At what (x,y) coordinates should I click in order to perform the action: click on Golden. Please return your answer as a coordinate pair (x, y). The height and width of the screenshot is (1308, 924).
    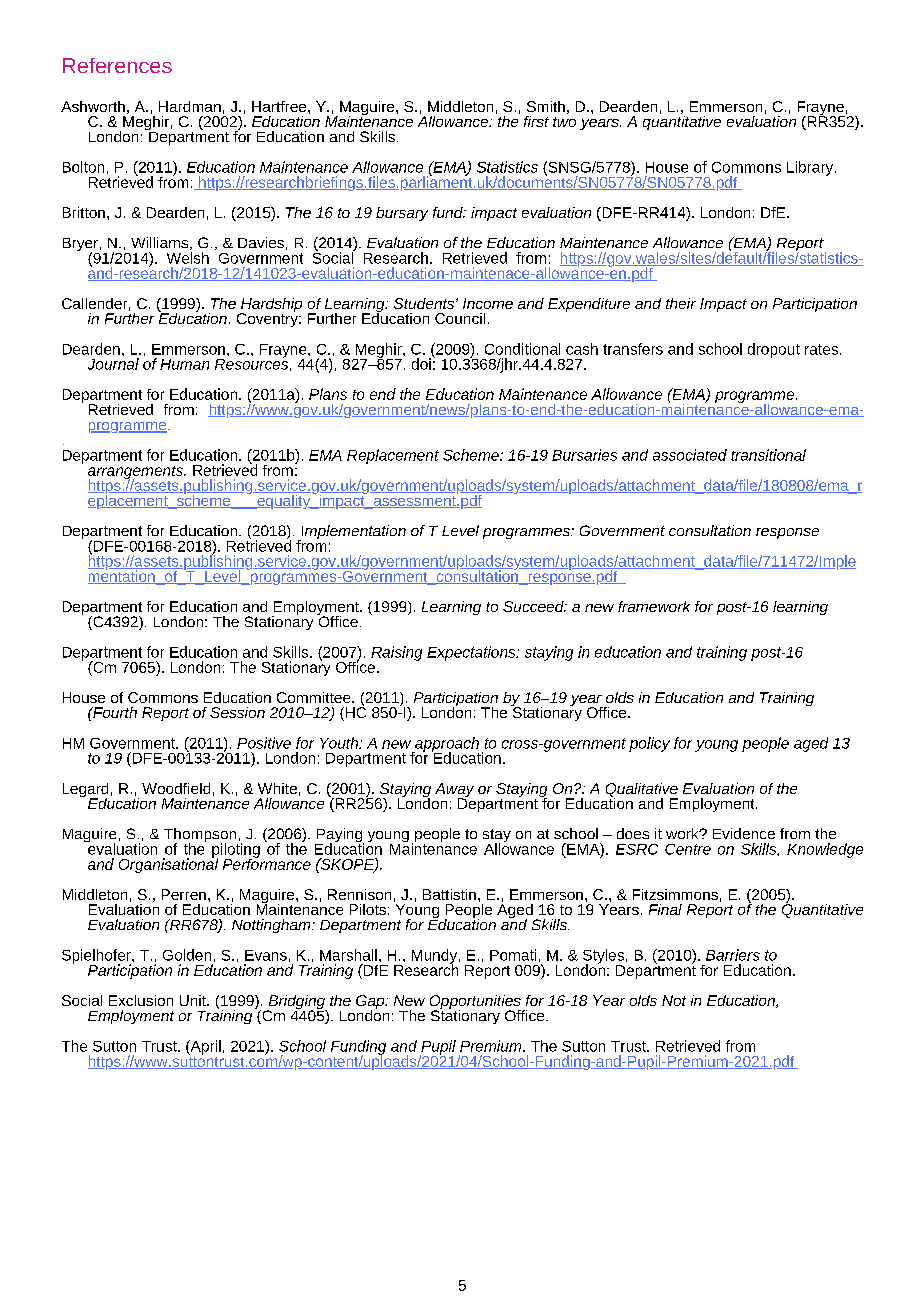
    Looking at the image, I should click on (187, 955).
